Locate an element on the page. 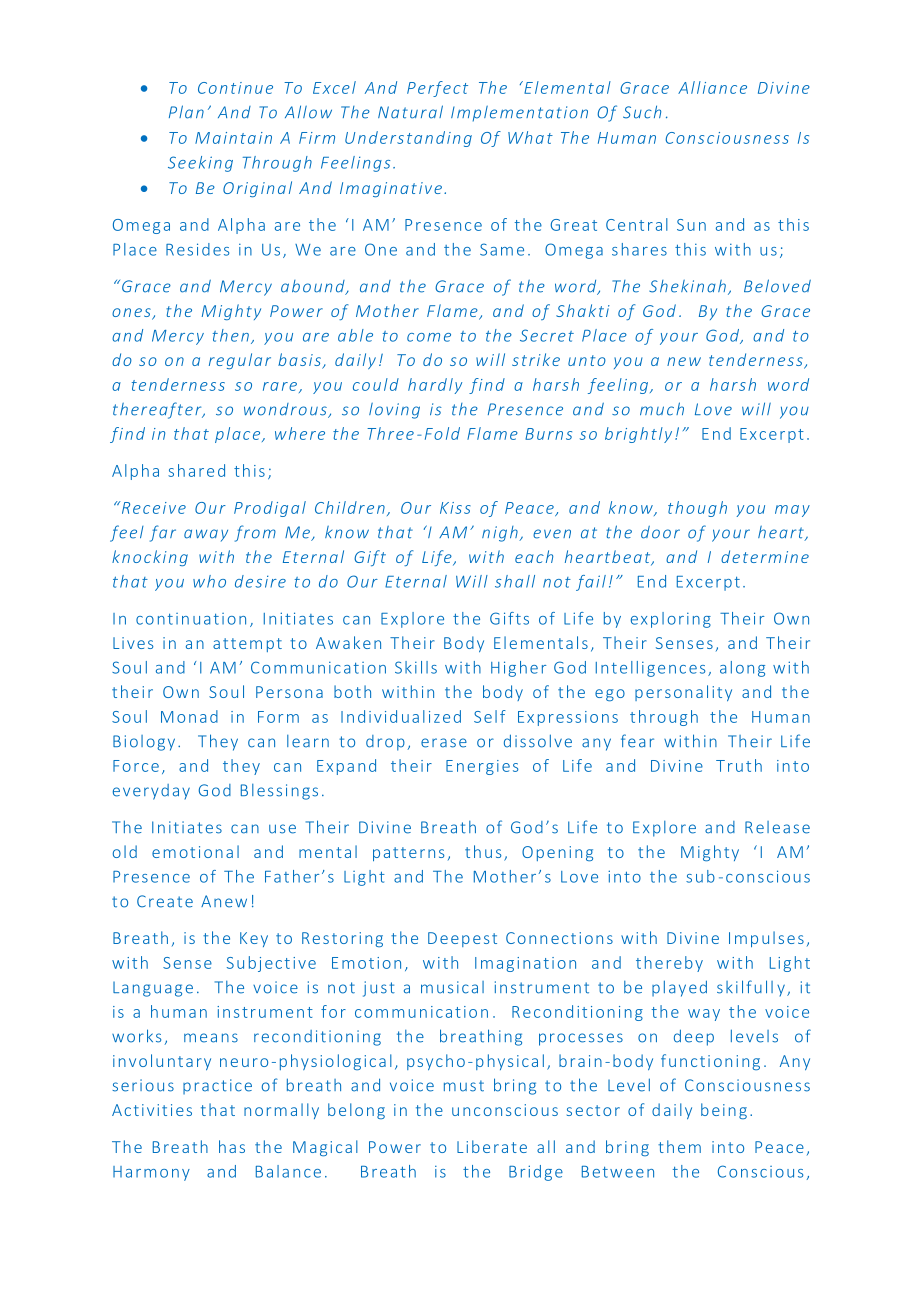 This page has width=924, height=1308. erase is located at coordinates (444, 743).
